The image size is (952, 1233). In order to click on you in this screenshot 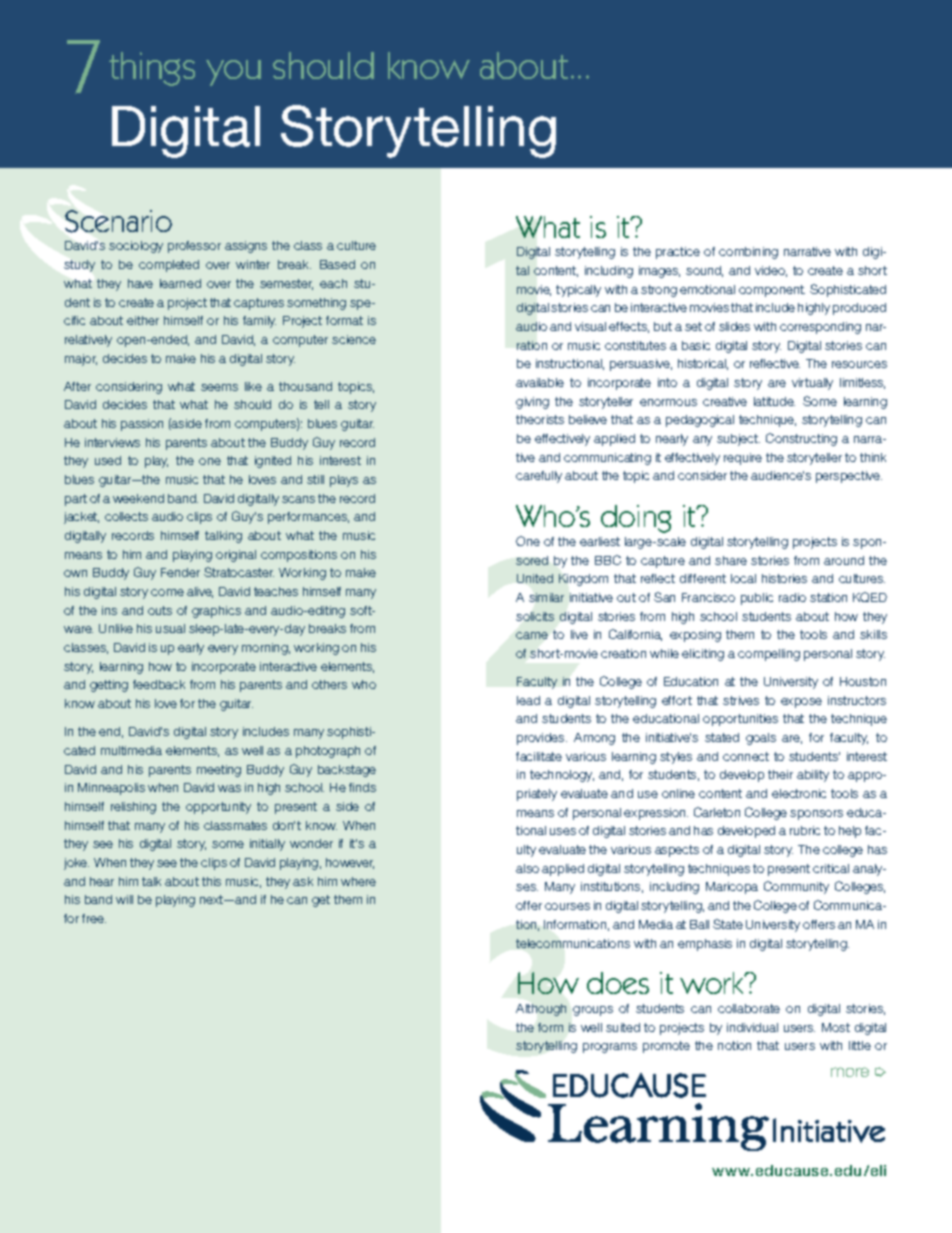, I will do `click(233, 73)`.
